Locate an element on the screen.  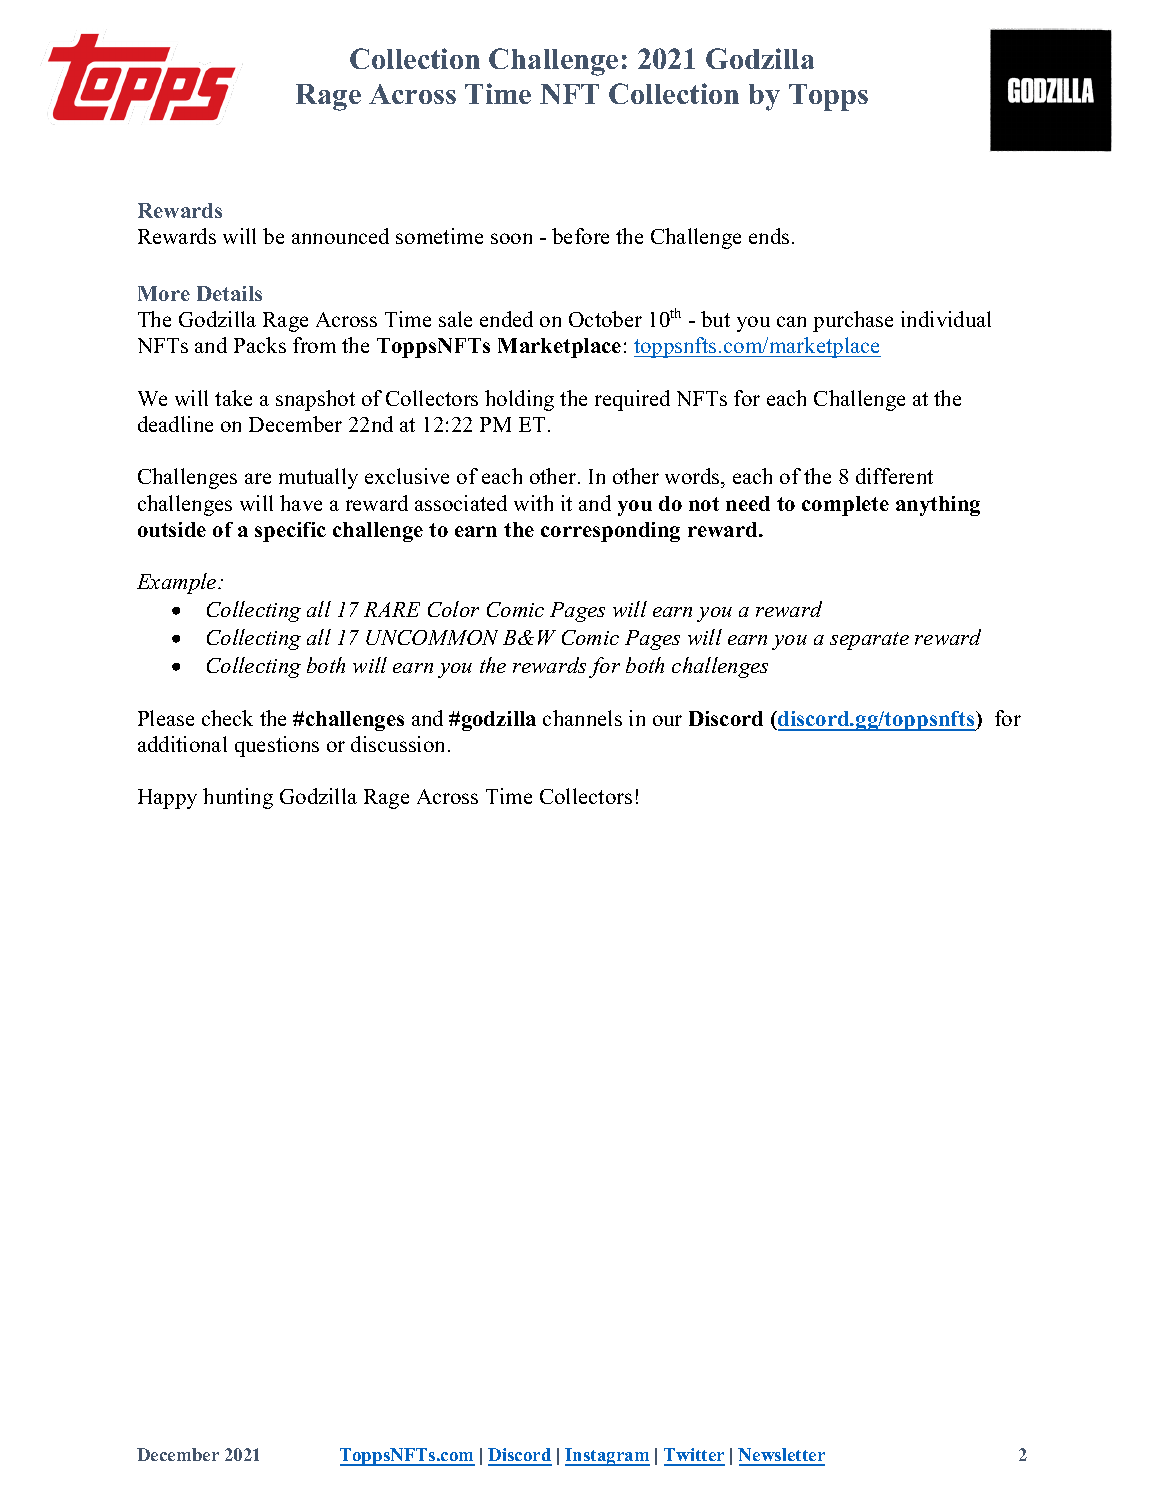
complete is located at coordinates (845, 506).
